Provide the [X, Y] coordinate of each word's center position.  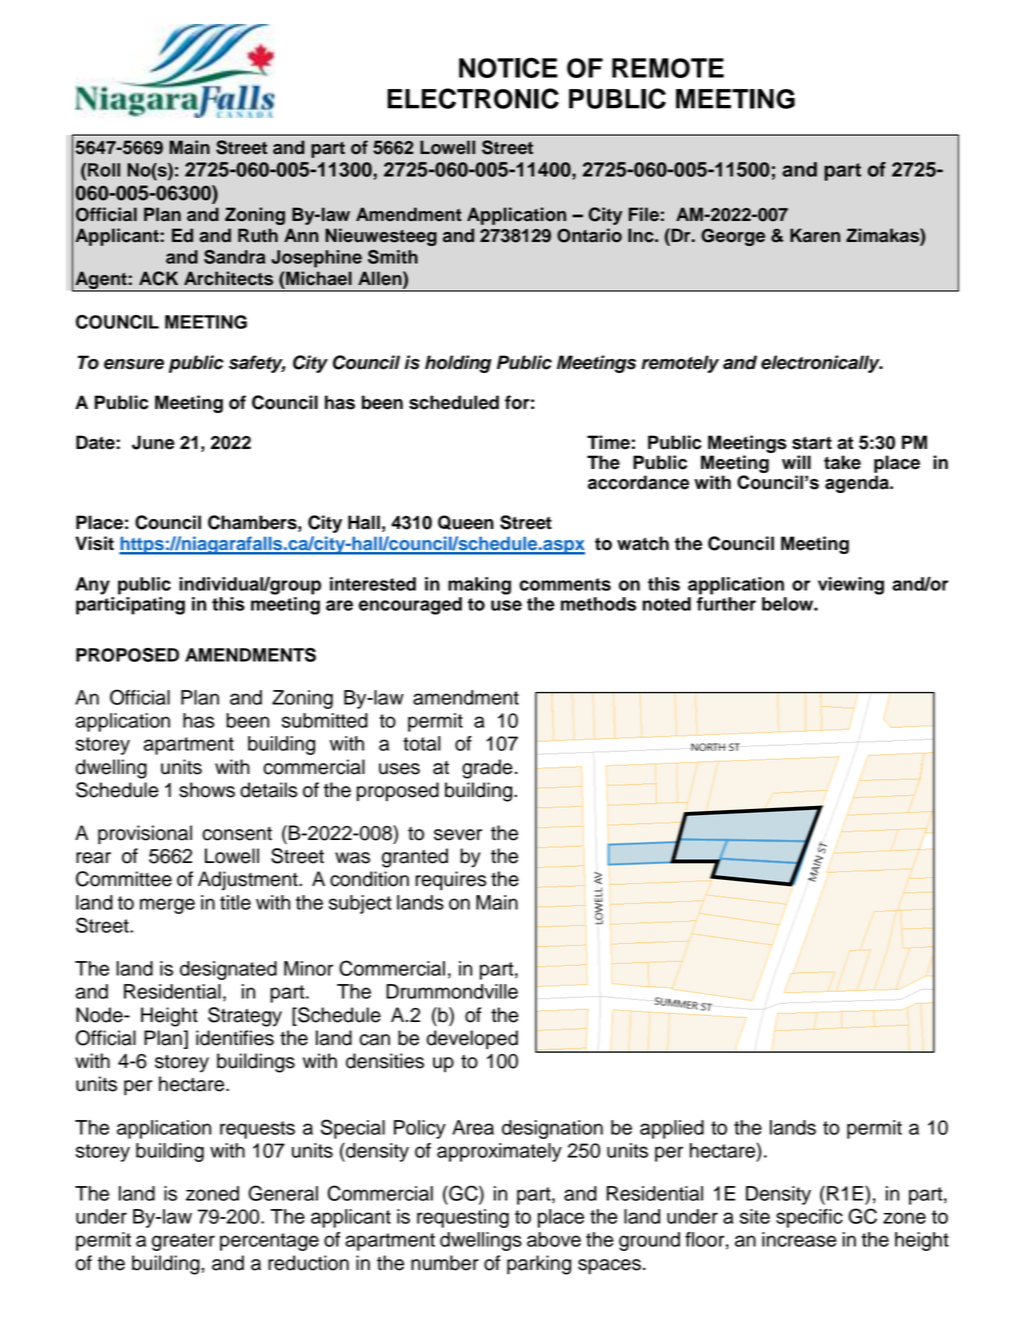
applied [672, 1129]
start [812, 443]
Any [92, 586]
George [733, 237]
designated [228, 970]
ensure [134, 364]
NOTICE [508, 67]
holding [458, 364]
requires [450, 881]
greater [183, 1242]
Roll [104, 170]
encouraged [410, 606]
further [726, 604]
